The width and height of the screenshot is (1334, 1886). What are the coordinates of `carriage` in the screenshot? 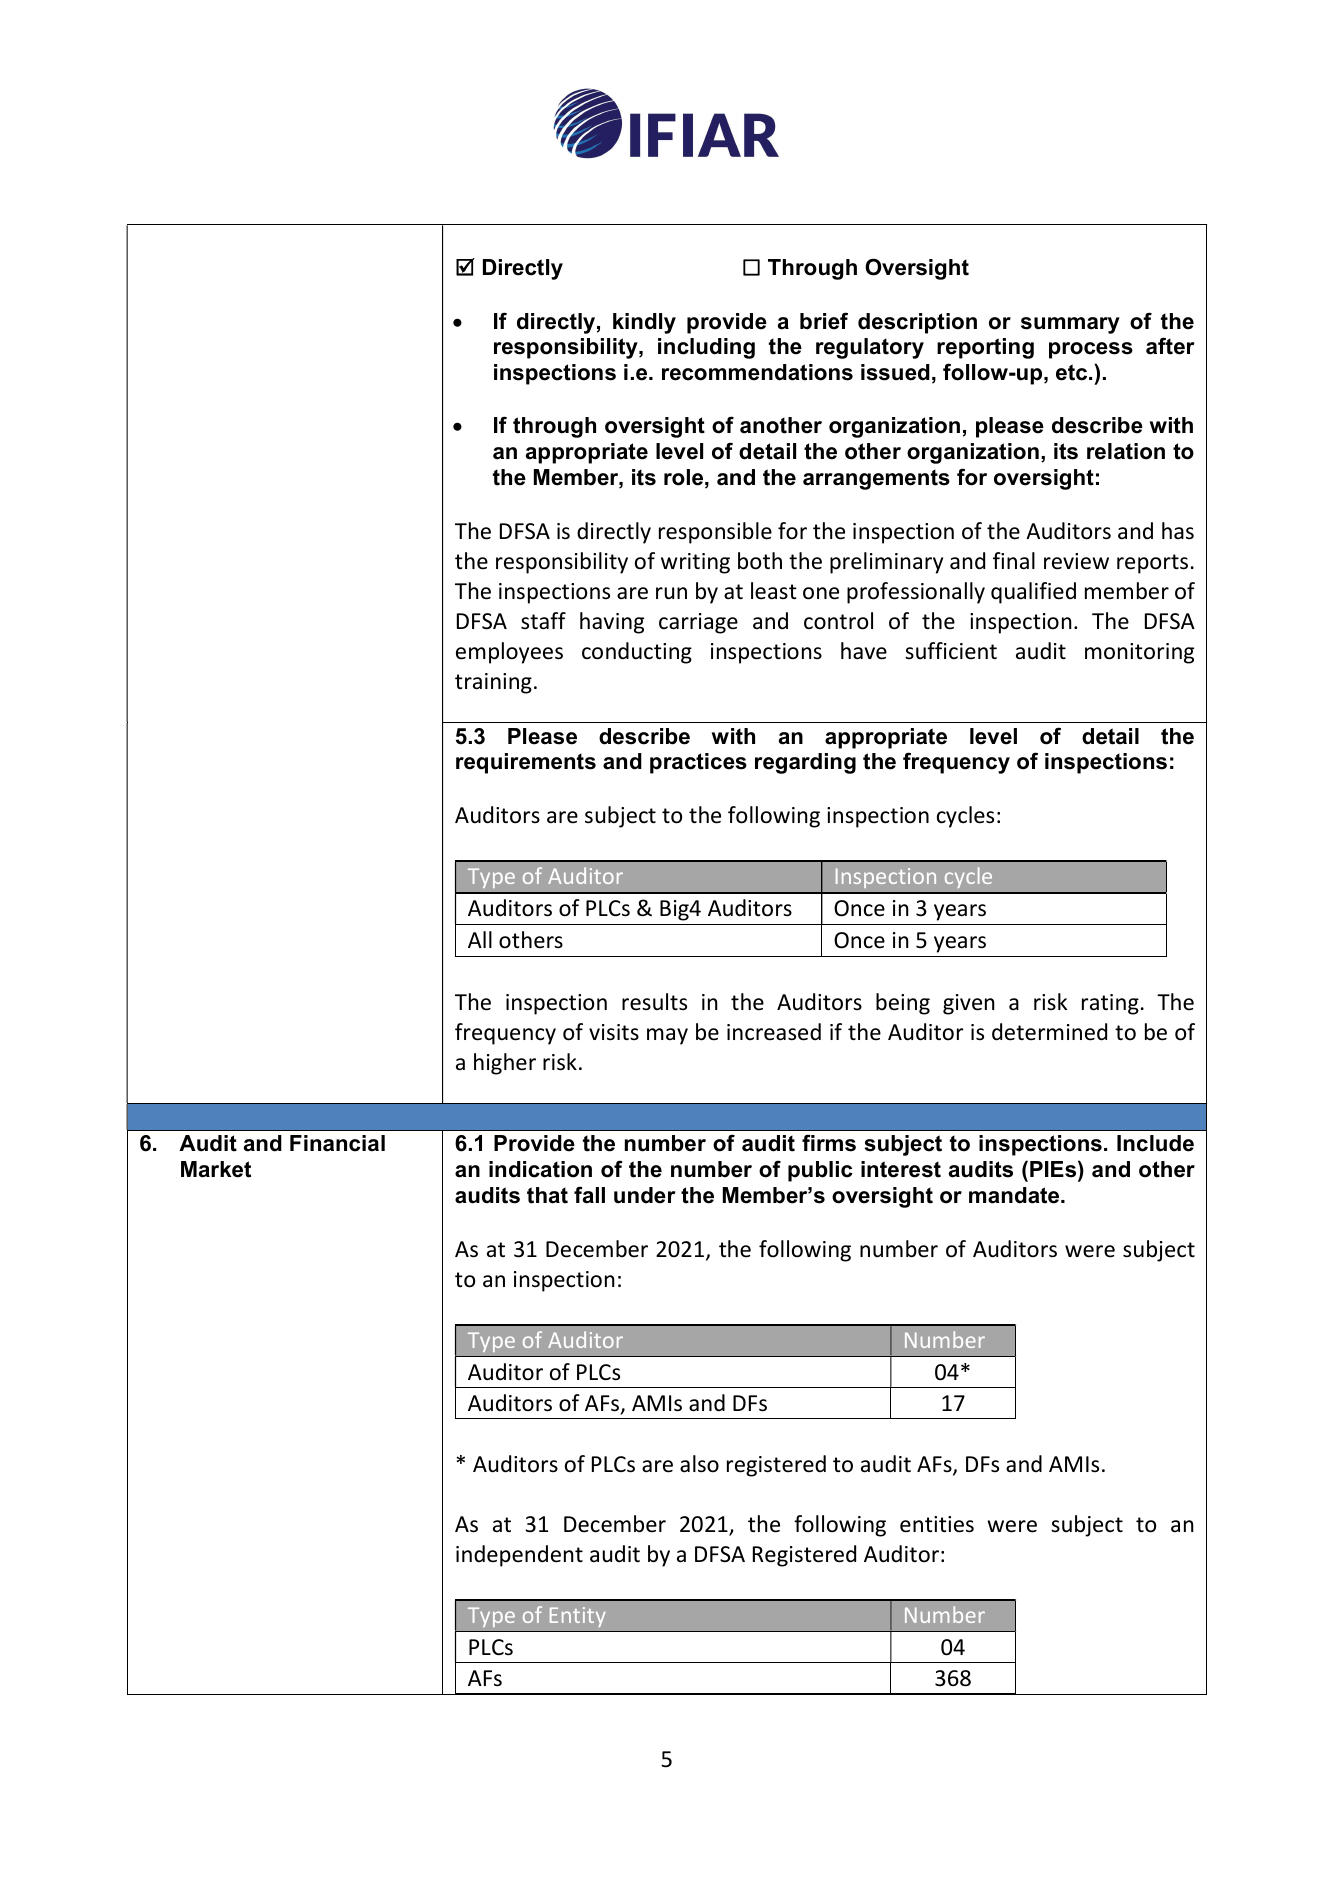 It's located at (698, 623).
